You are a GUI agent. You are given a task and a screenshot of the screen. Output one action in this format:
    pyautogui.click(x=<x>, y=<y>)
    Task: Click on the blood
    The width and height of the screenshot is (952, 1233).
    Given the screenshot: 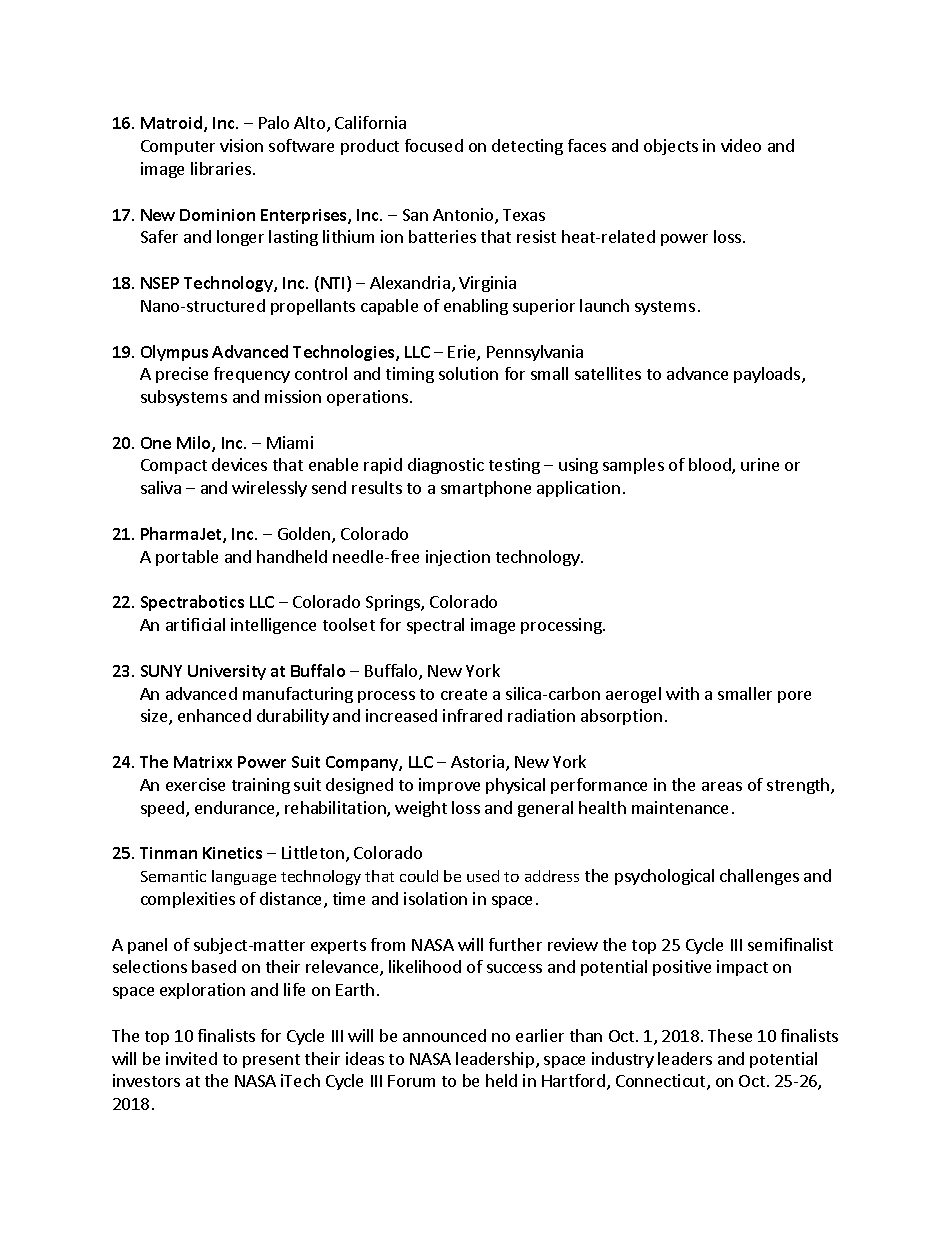 What is the action you would take?
    pyautogui.click(x=711, y=466)
